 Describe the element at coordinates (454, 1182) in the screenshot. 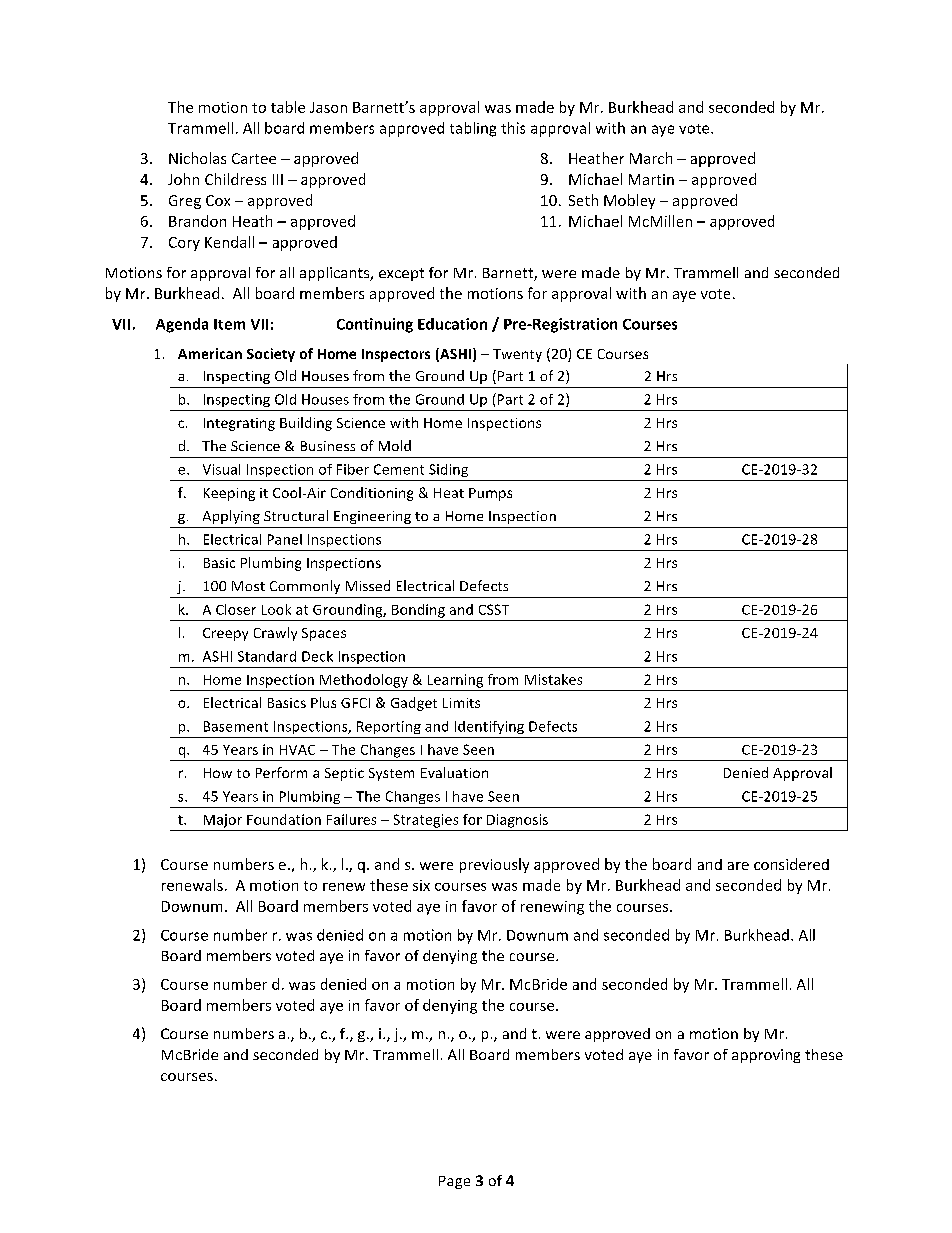

I see `Page` at that location.
